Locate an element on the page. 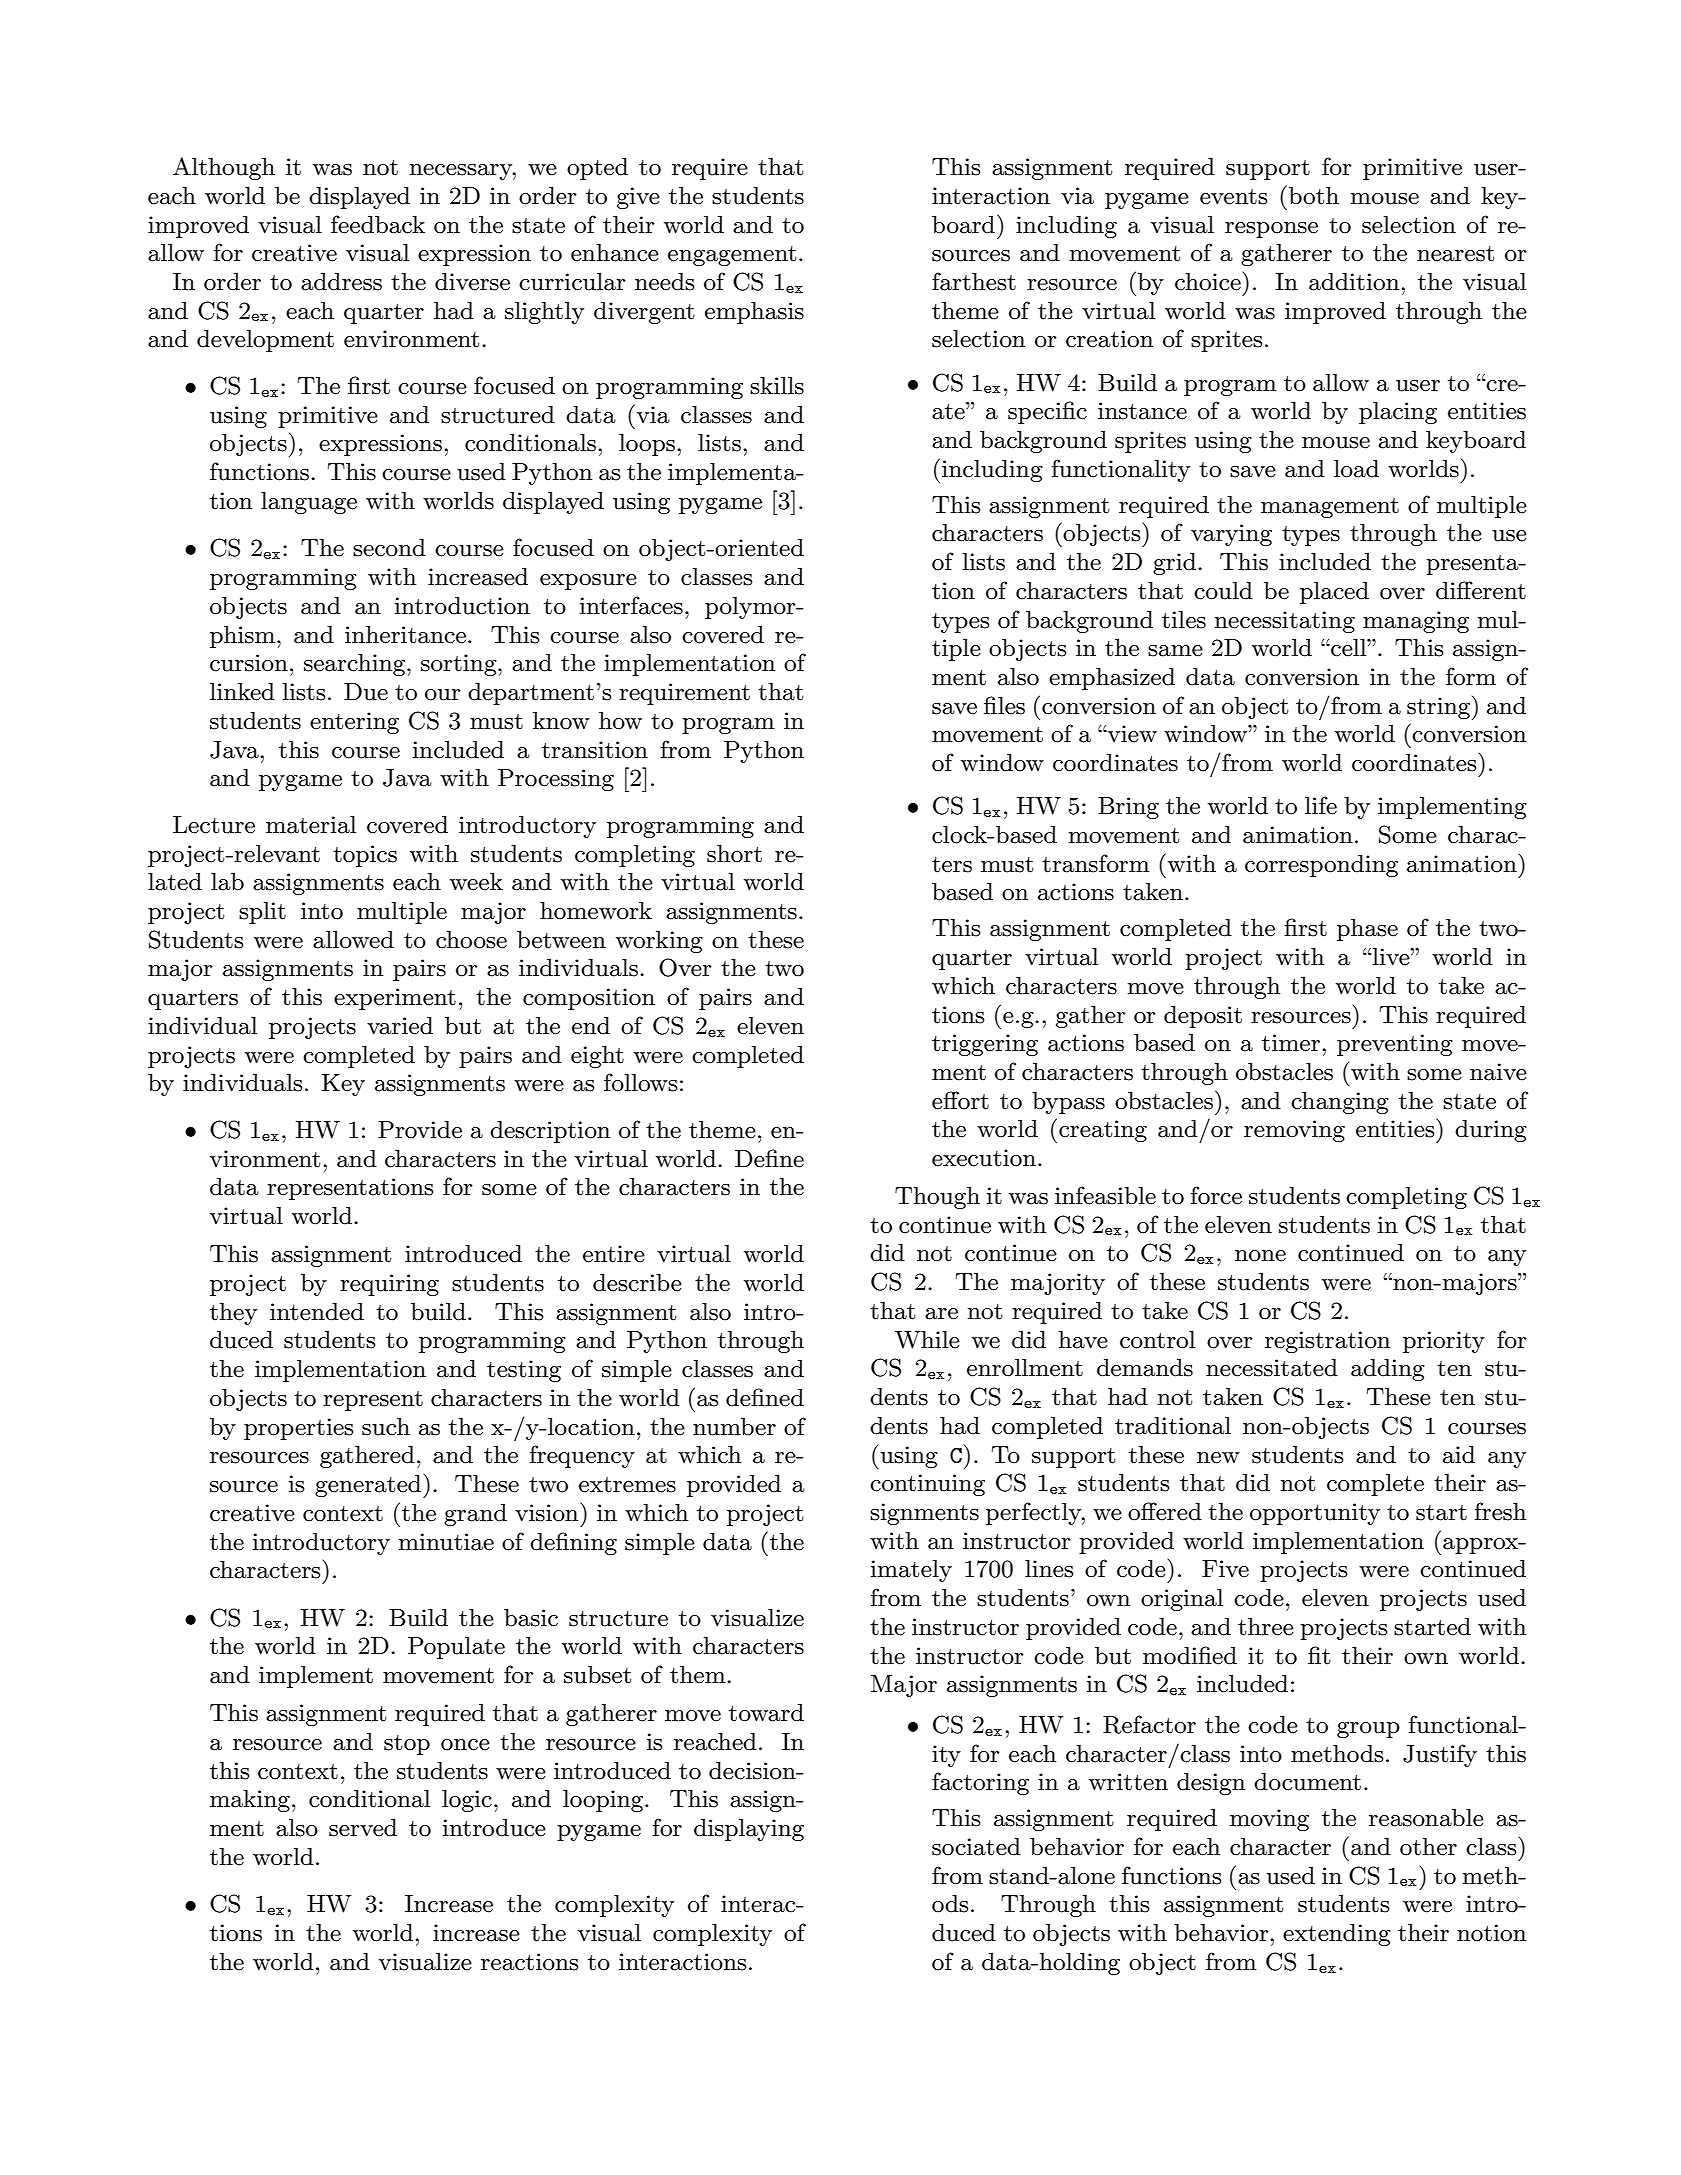  displaying is located at coordinates (749, 1830).
